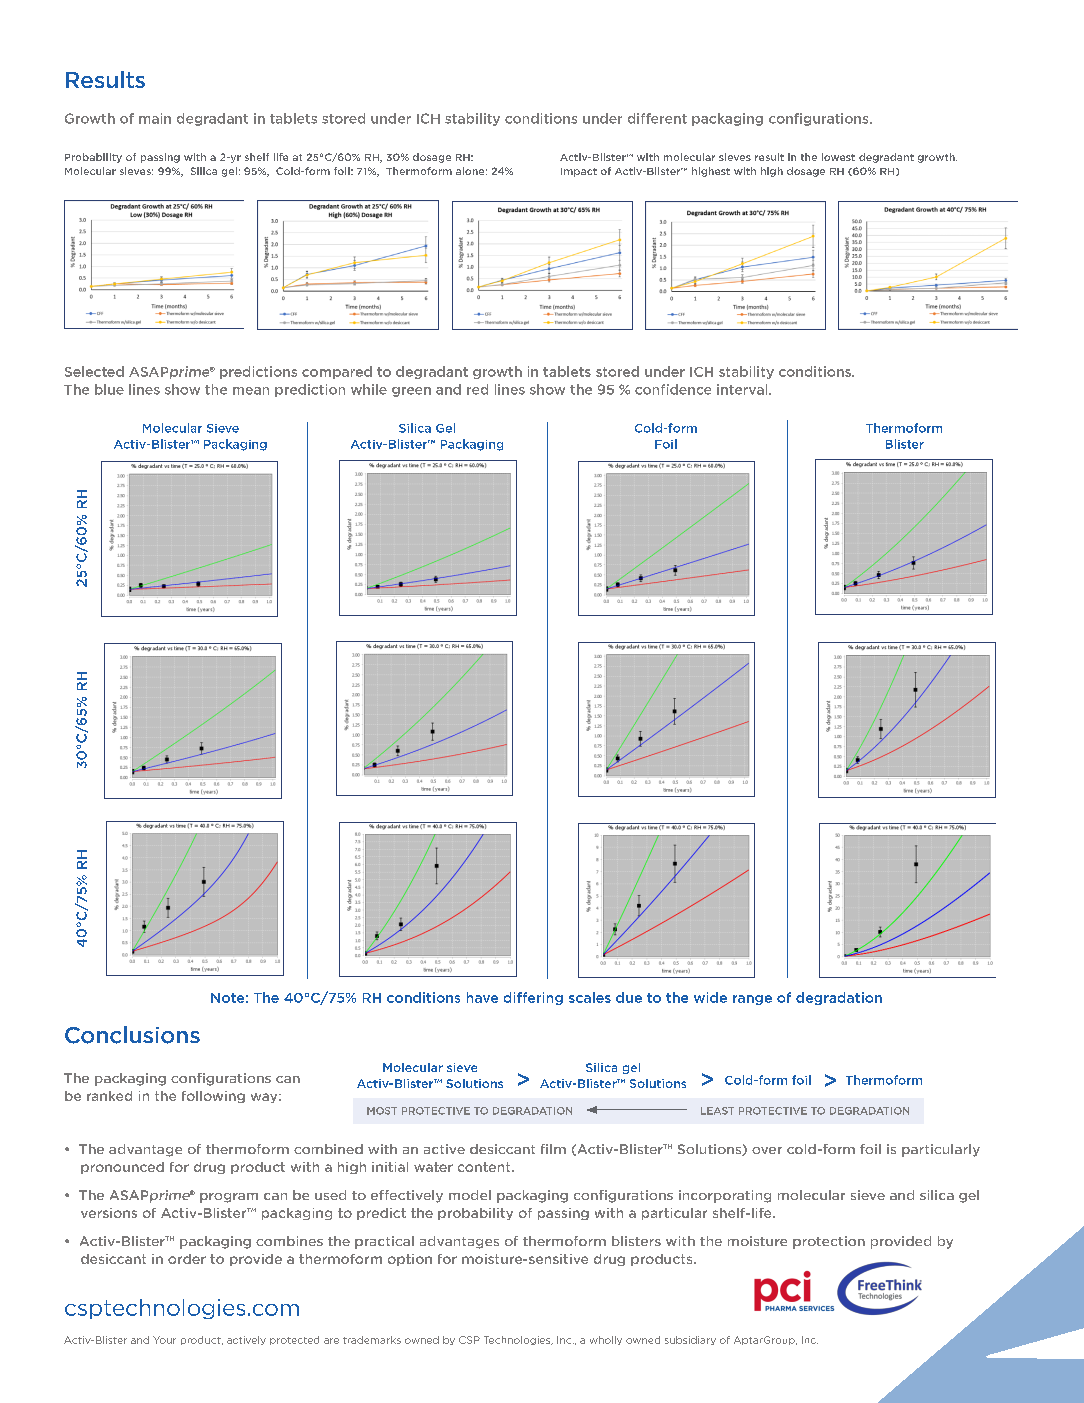 The image size is (1084, 1403). Describe the element at coordinates (482, 997) in the page. I see `have` at that location.
